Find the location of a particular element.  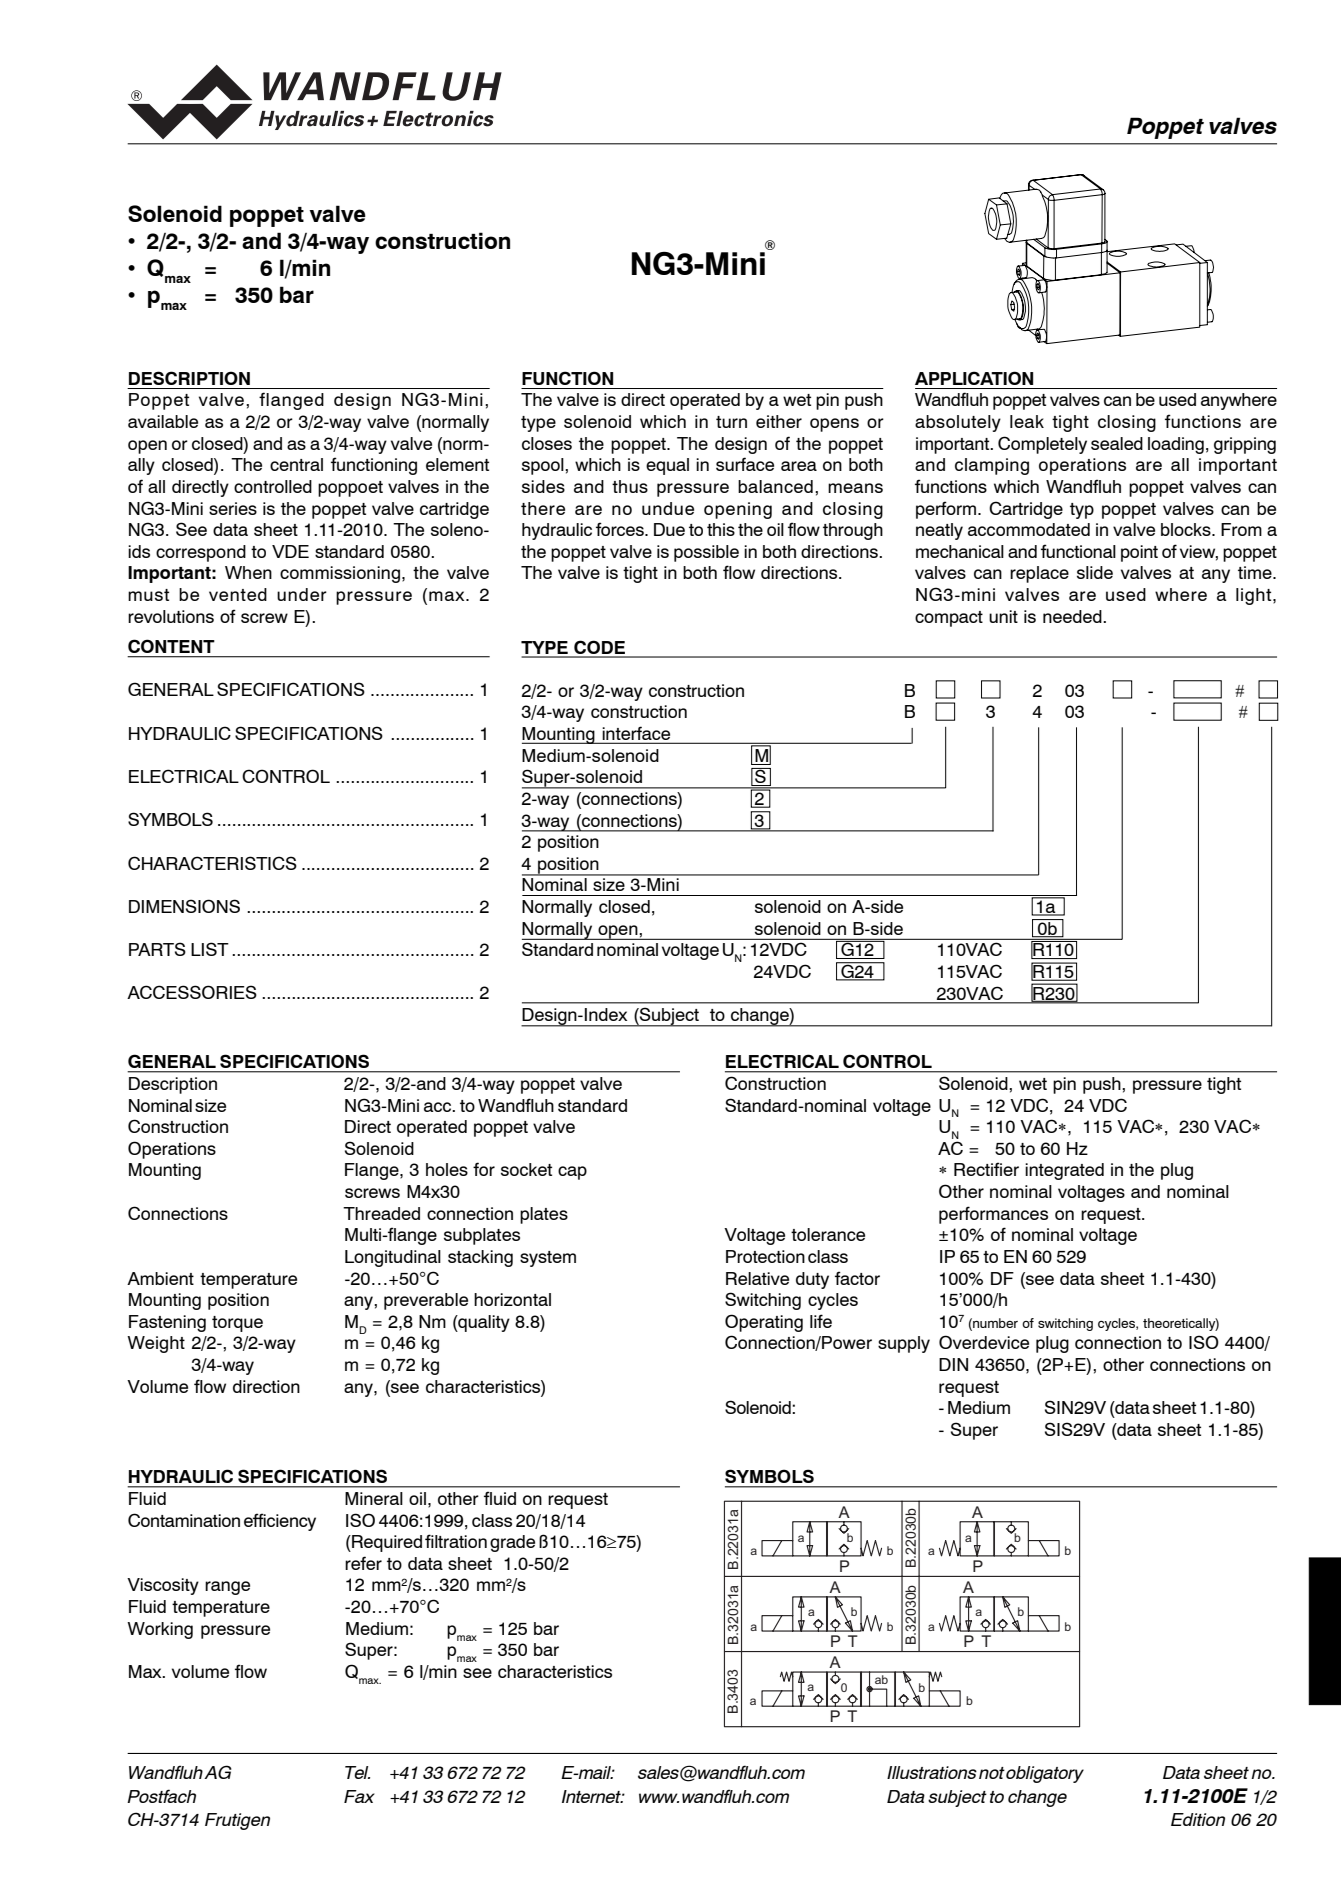

cap is located at coordinates (572, 1173).
